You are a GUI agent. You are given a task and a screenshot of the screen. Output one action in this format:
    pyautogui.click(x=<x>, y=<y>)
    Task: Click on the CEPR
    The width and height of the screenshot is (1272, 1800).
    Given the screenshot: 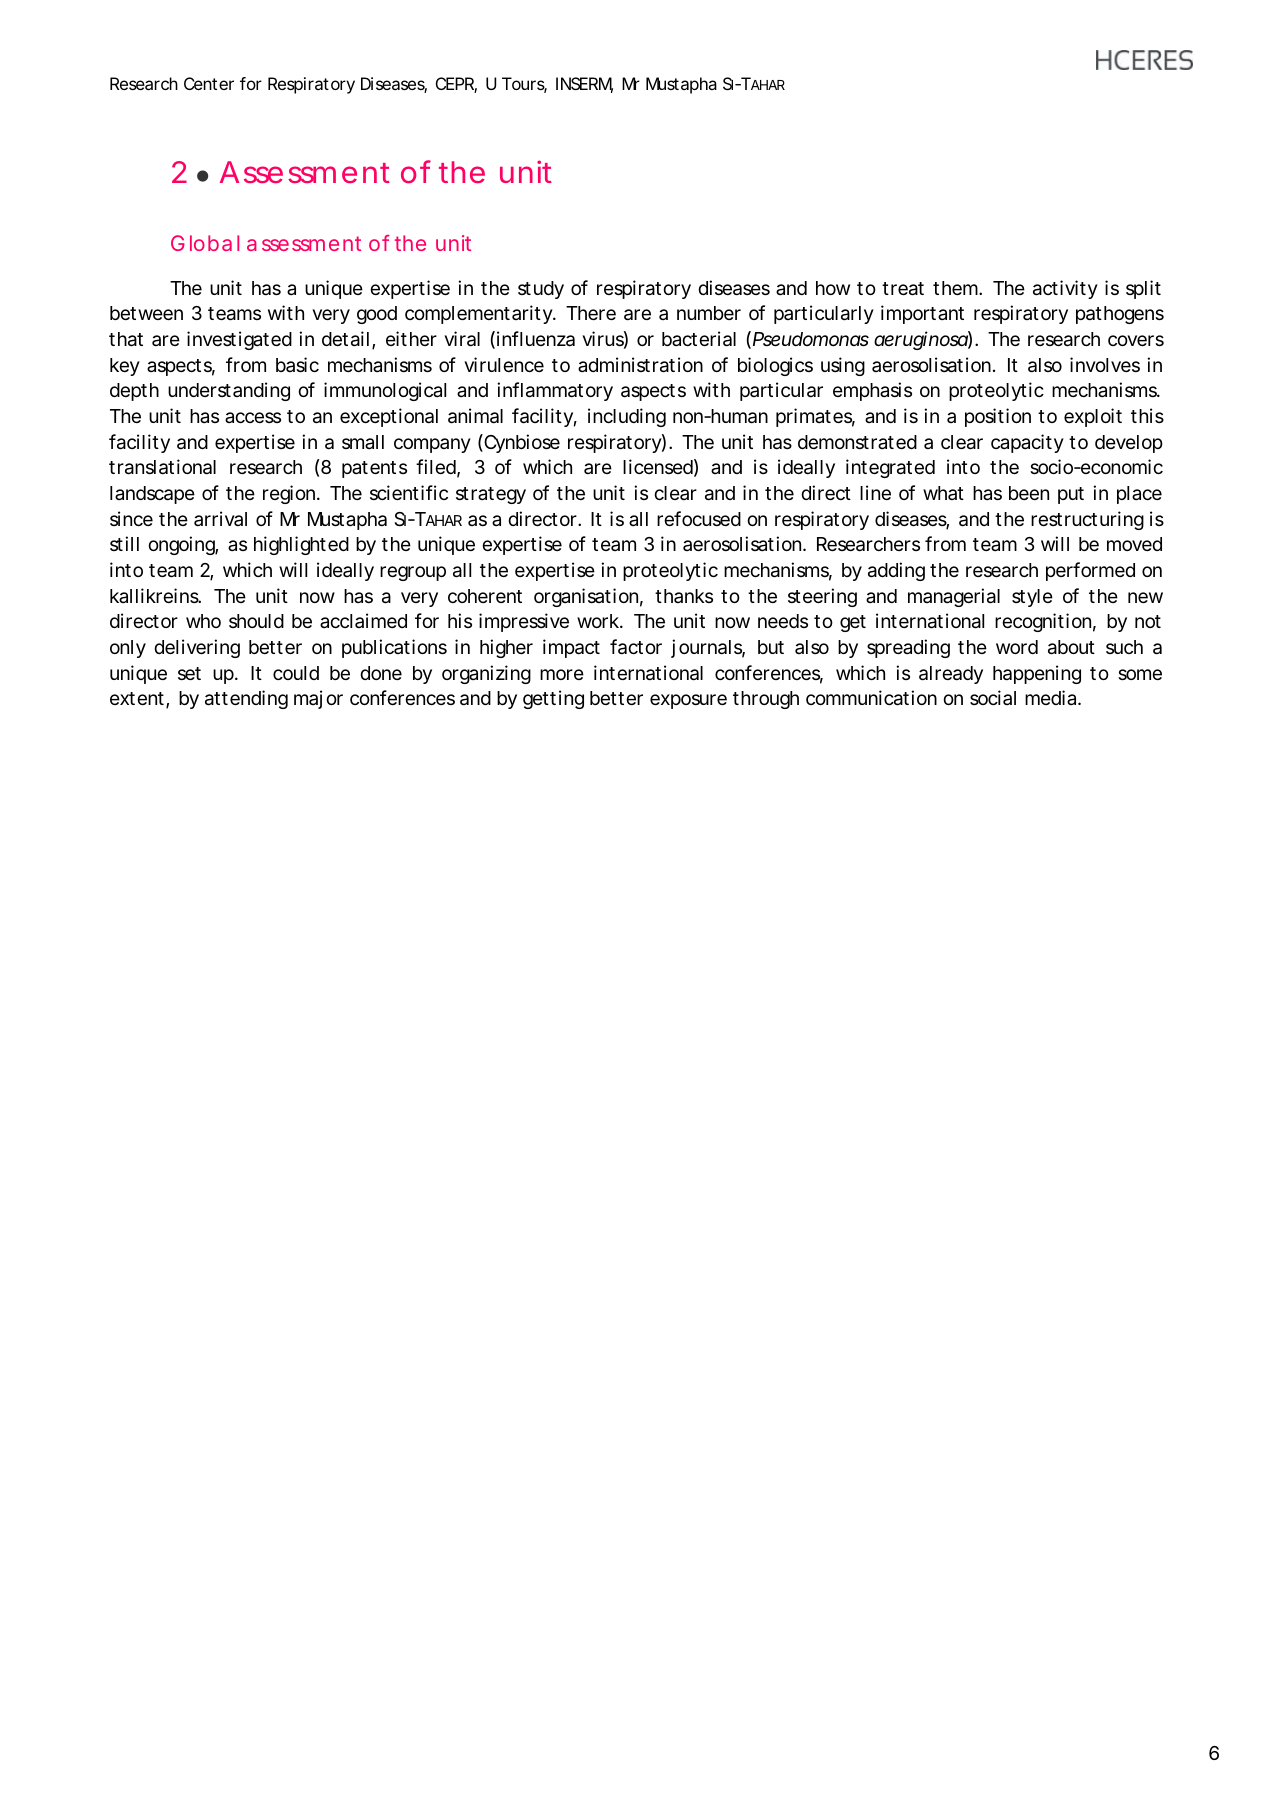 What is the action you would take?
    pyautogui.click(x=455, y=85)
